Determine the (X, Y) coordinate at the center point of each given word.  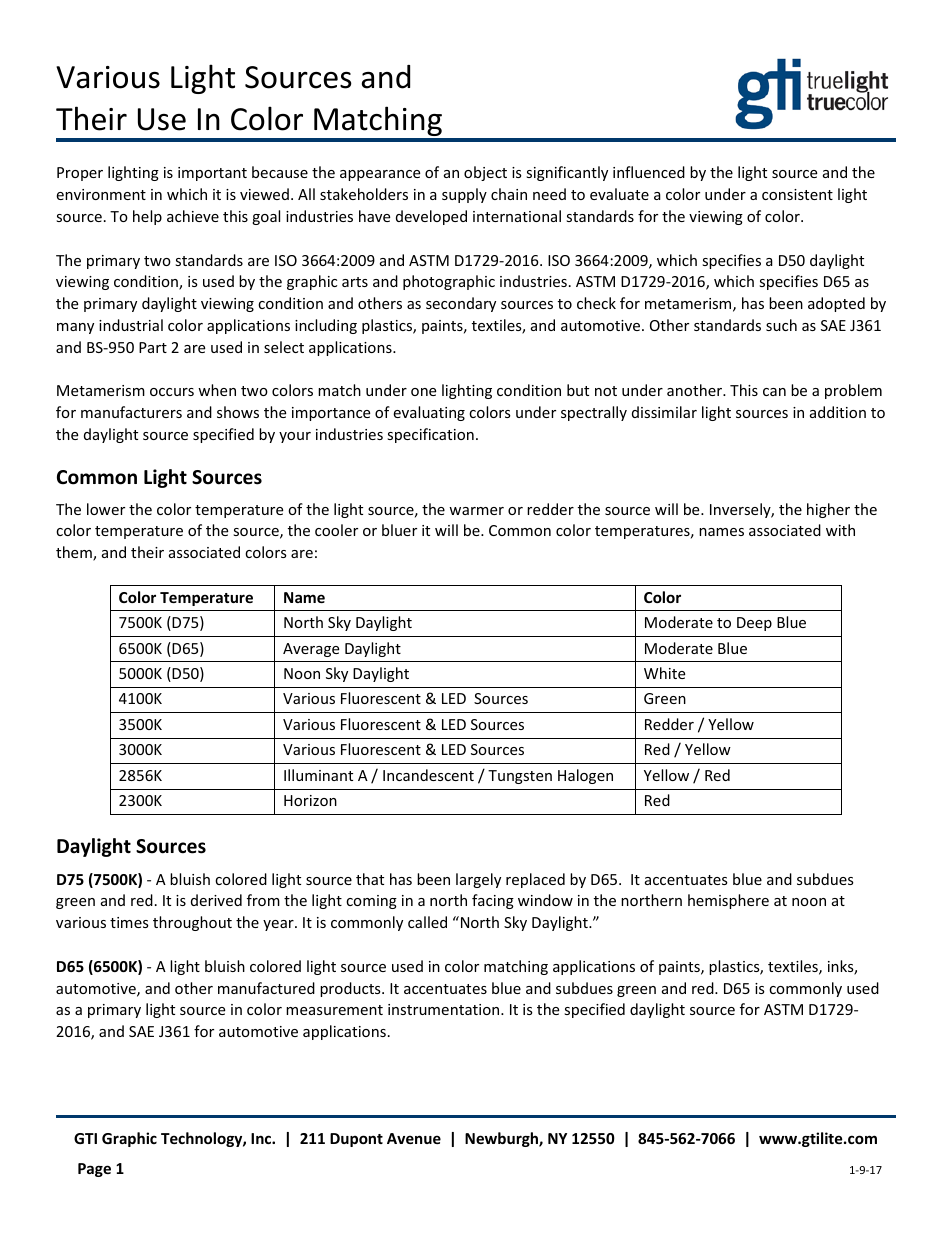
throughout (192, 923)
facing (493, 901)
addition (838, 412)
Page (94, 1170)
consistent (797, 194)
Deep (754, 624)
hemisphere (728, 901)
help (147, 217)
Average (311, 650)
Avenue (414, 1138)
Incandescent (428, 775)
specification (430, 435)
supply (464, 195)
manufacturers (131, 412)
